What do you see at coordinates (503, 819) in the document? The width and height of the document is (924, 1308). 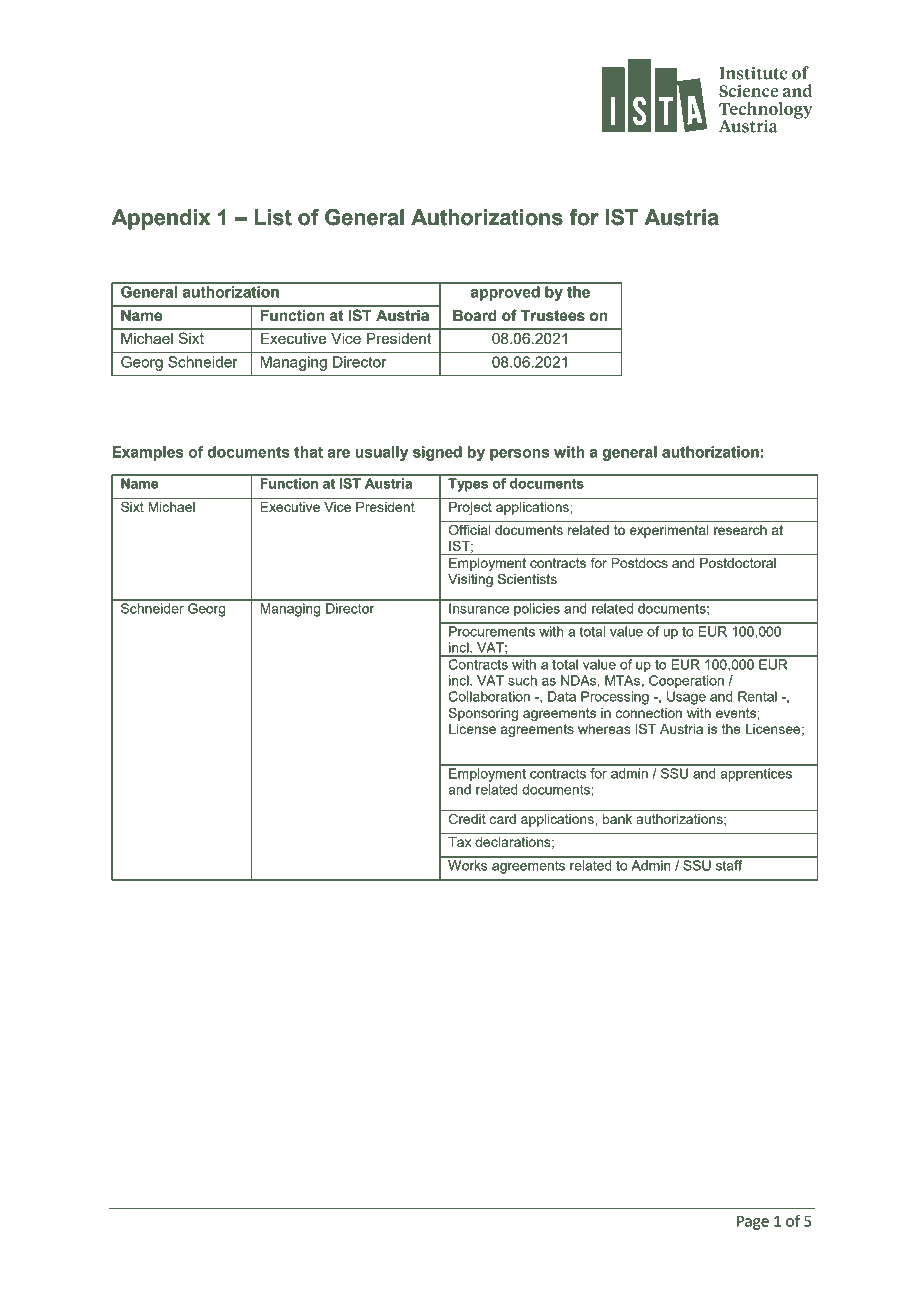 I see `card` at bounding box center [503, 819].
